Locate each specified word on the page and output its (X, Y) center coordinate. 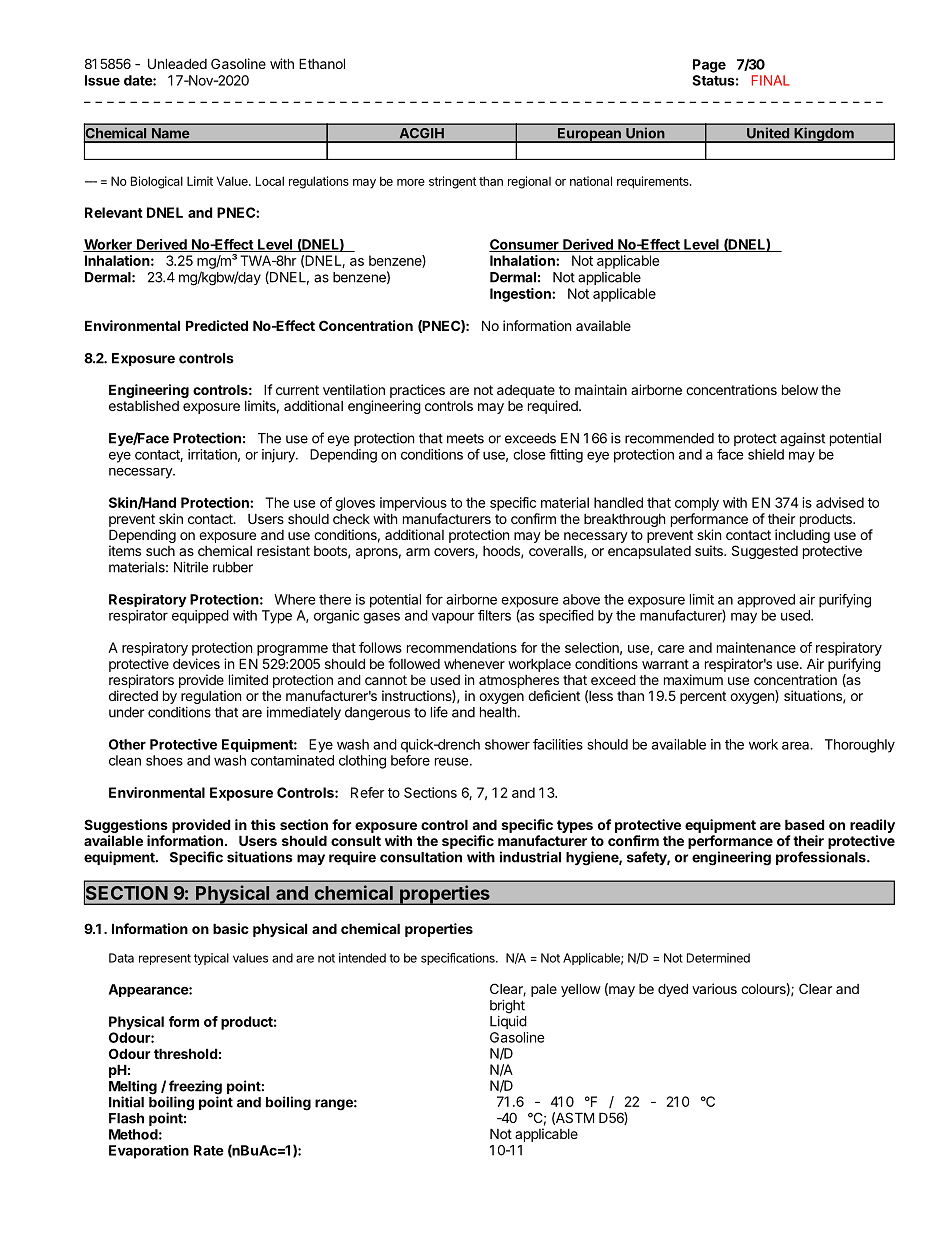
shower (507, 744)
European (589, 135)
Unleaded (177, 63)
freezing (194, 1088)
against (802, 440)
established (144, 405)
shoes (164, 760)
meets (465, 439)
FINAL (771, 80)
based (804, 824)
